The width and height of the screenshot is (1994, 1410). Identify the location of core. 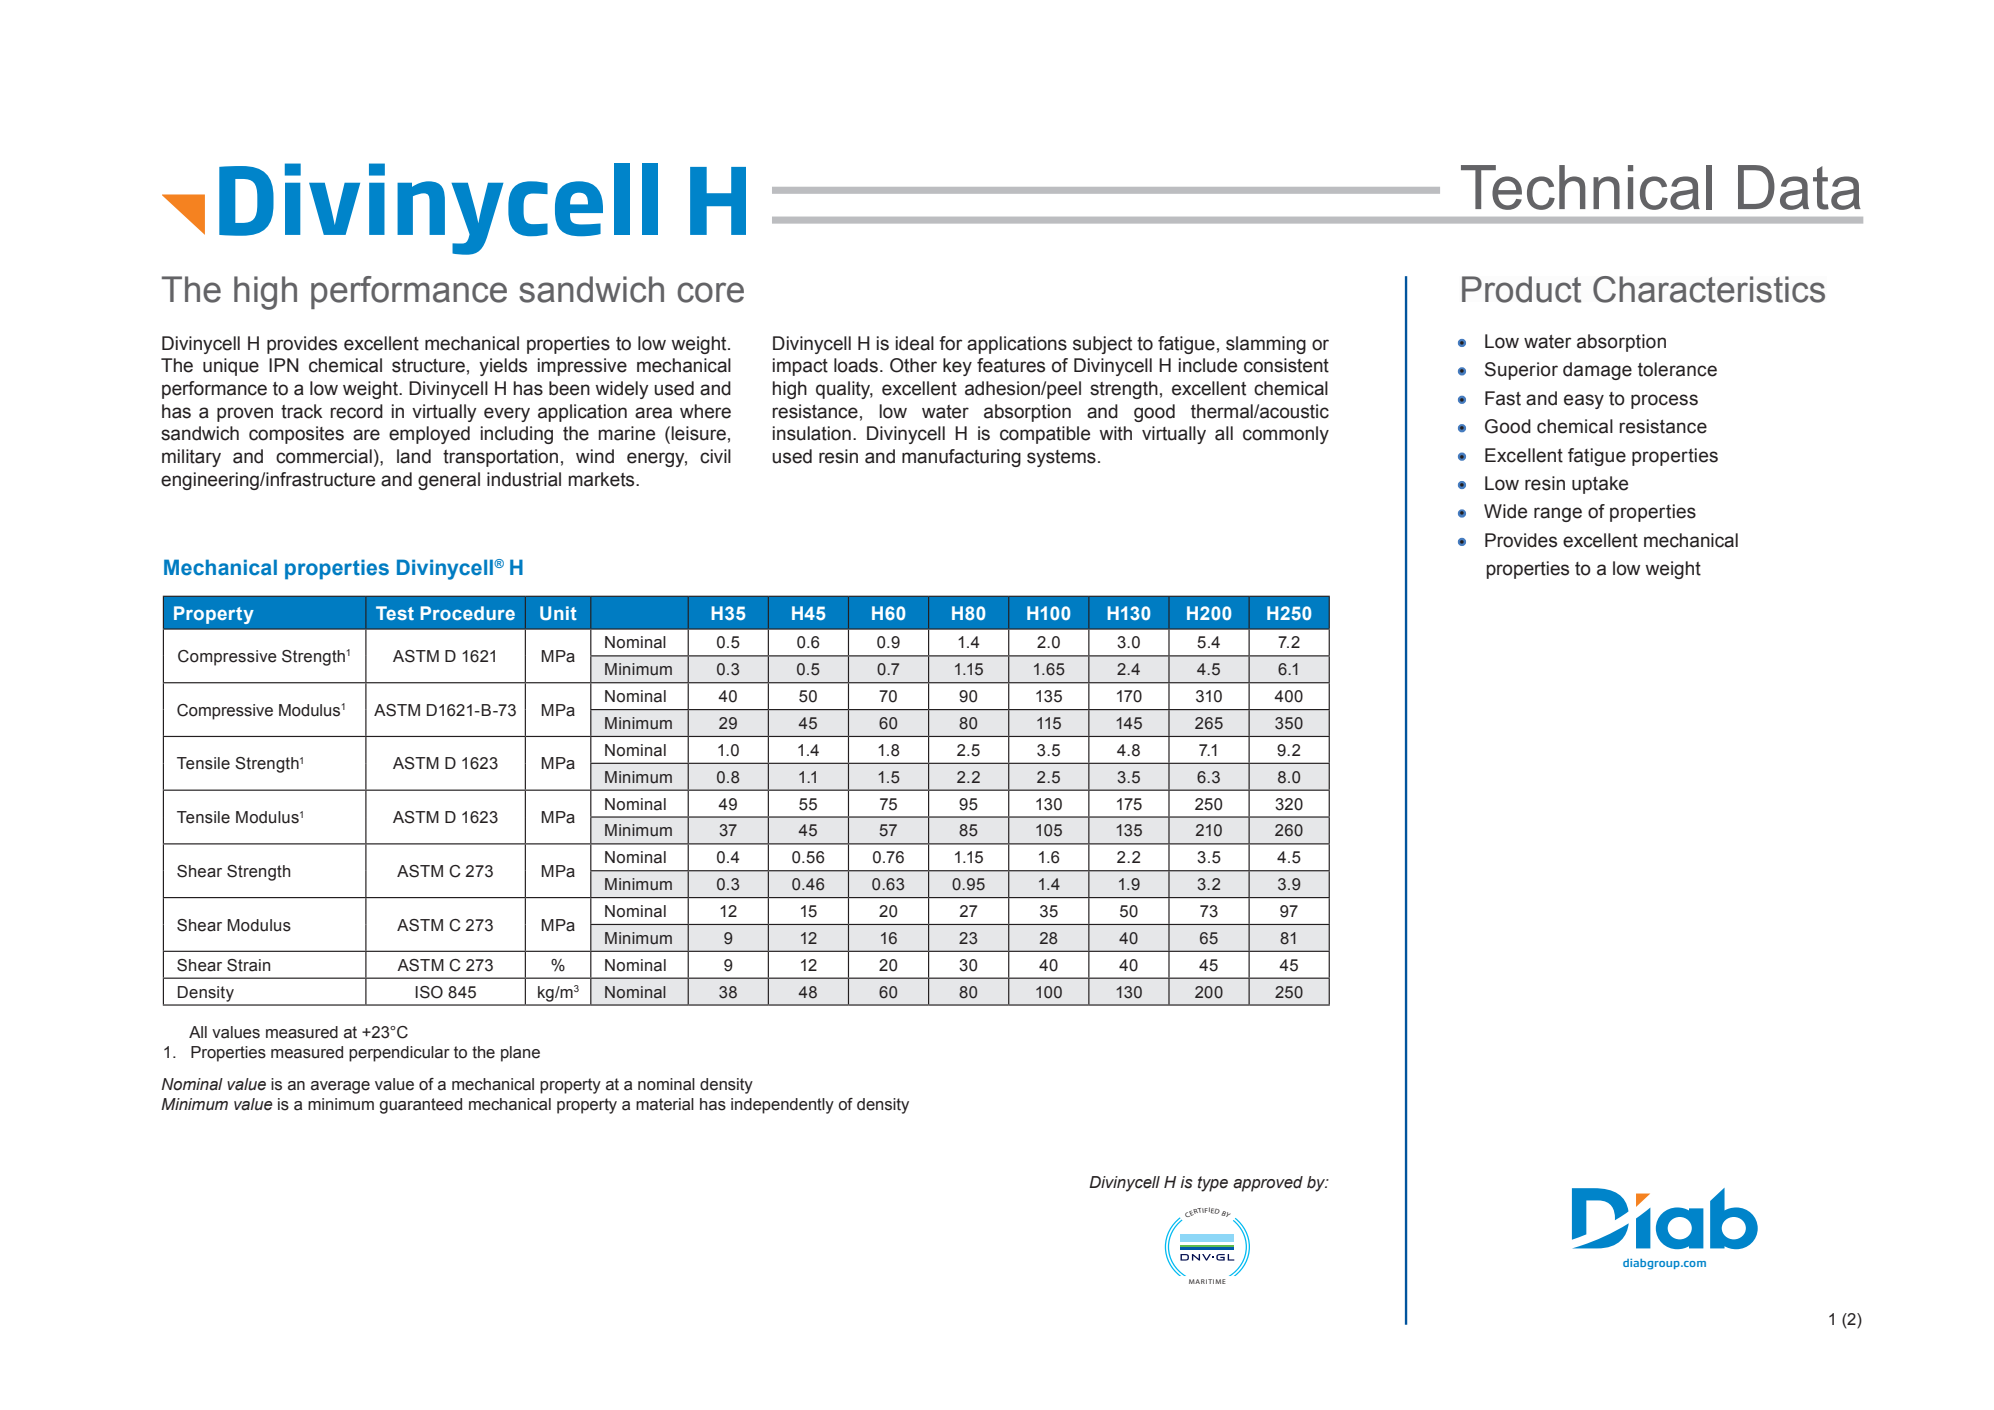
(710, 292).
